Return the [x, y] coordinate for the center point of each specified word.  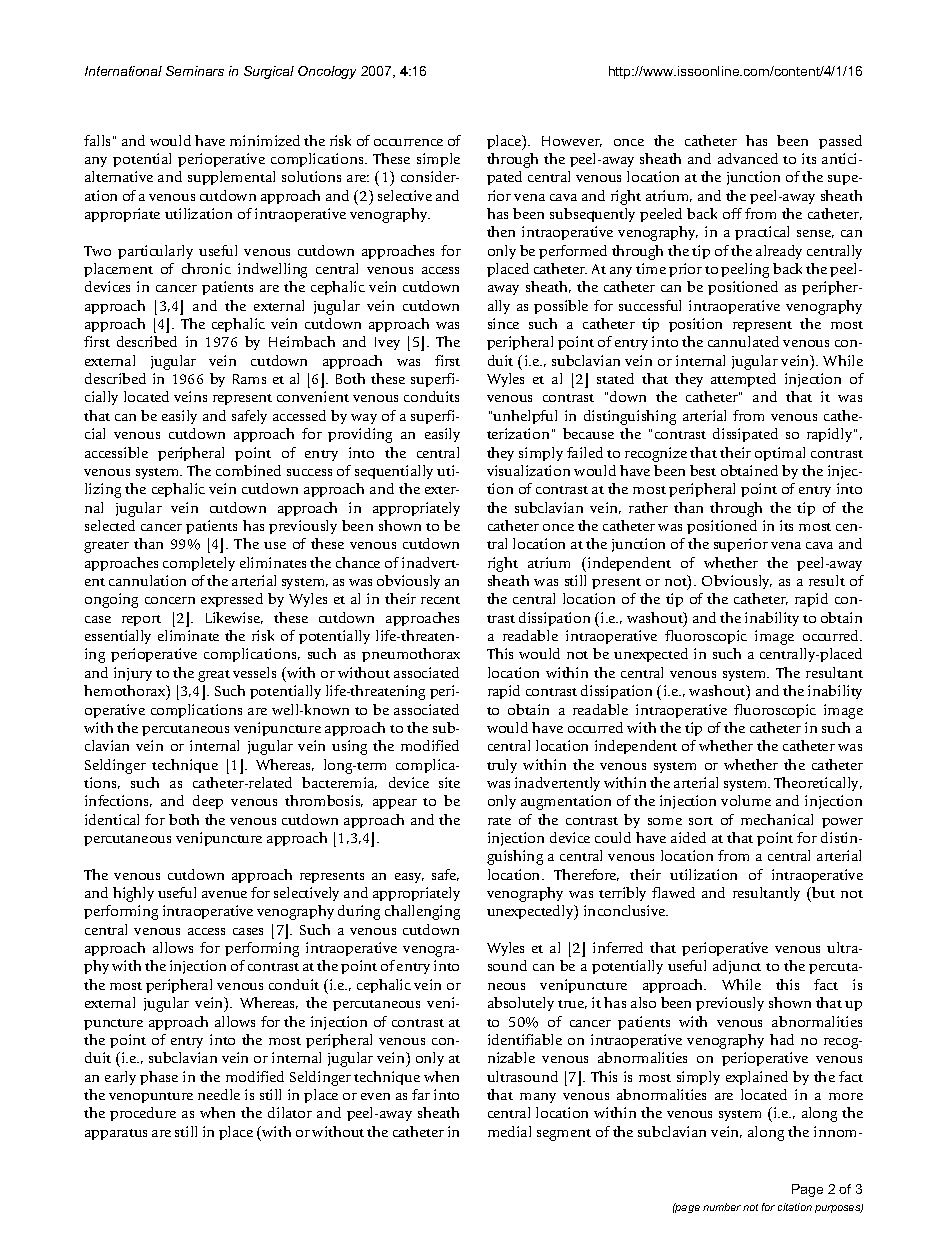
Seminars [195, 71]
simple [438, 160]
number [722, 1207]
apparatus [116, 1134]
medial [509, 1131]
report [141, 620]
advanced [748, 158]
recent [440, 600]
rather [648, 507]
